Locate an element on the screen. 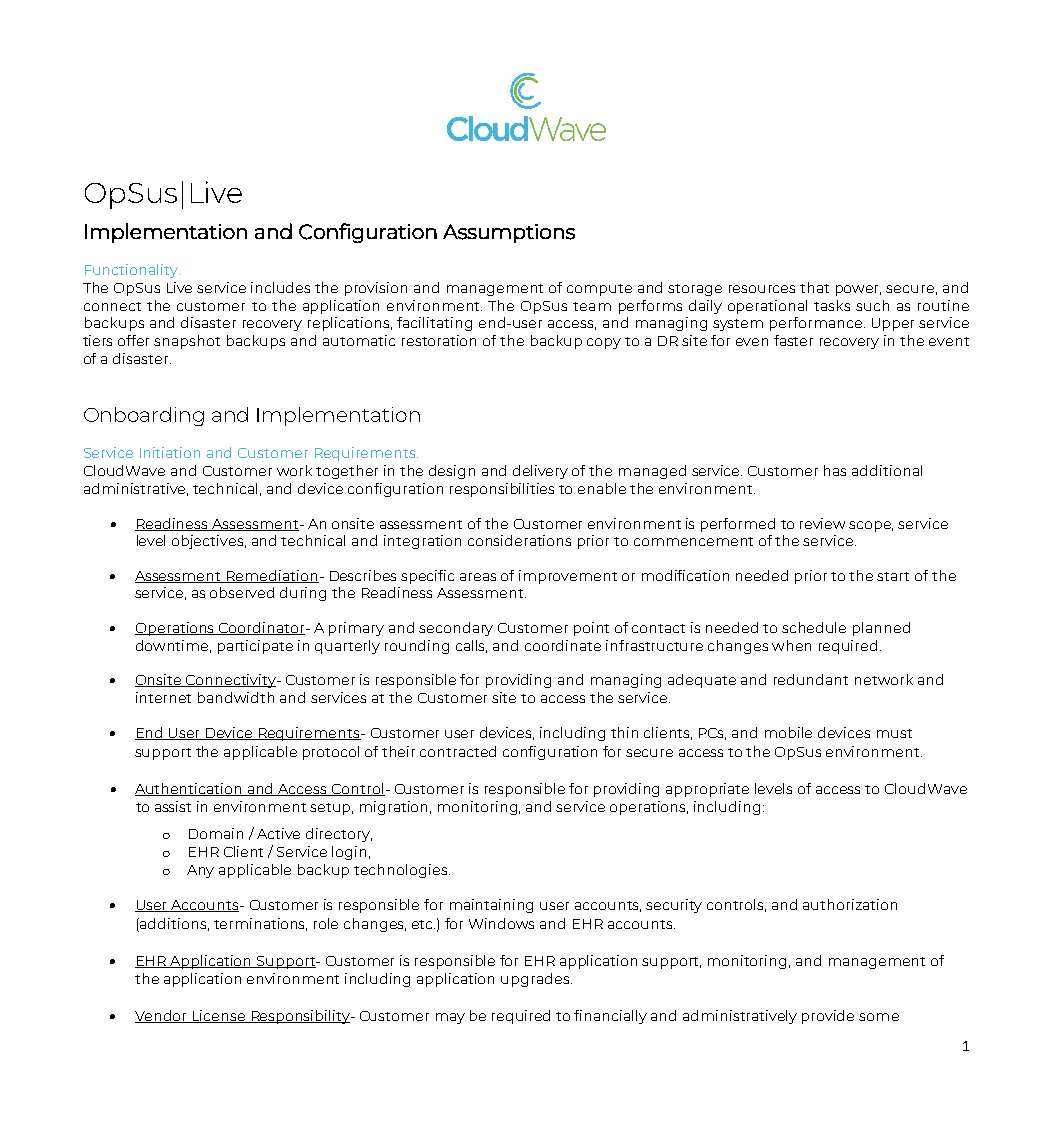  Assumptions is located at coordinates (509, 233).
